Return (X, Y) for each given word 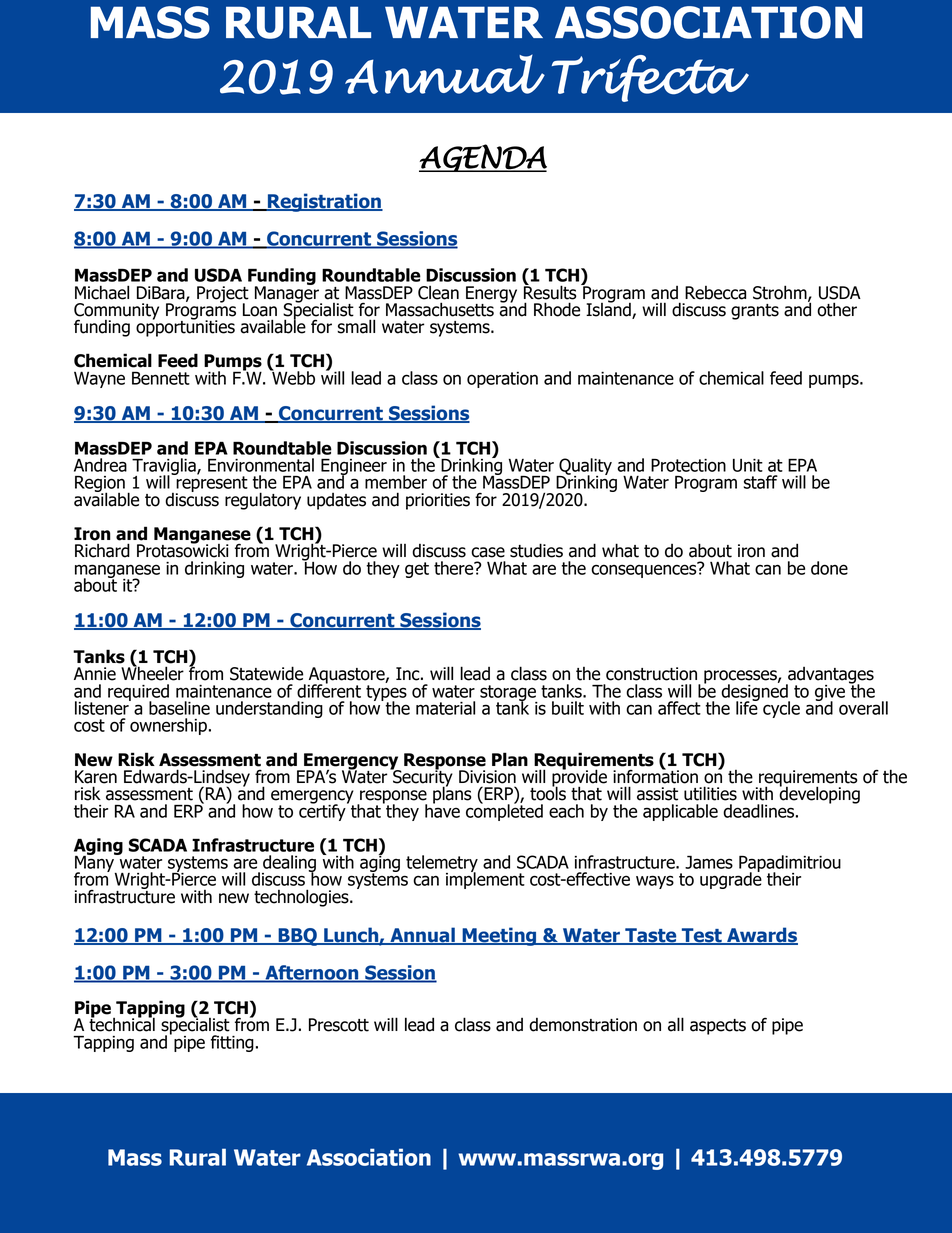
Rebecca (715, 293)
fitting (232, 1043)
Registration (324, 202)
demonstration (583, 1025)
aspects (718, 1027)
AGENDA (483, 158)
